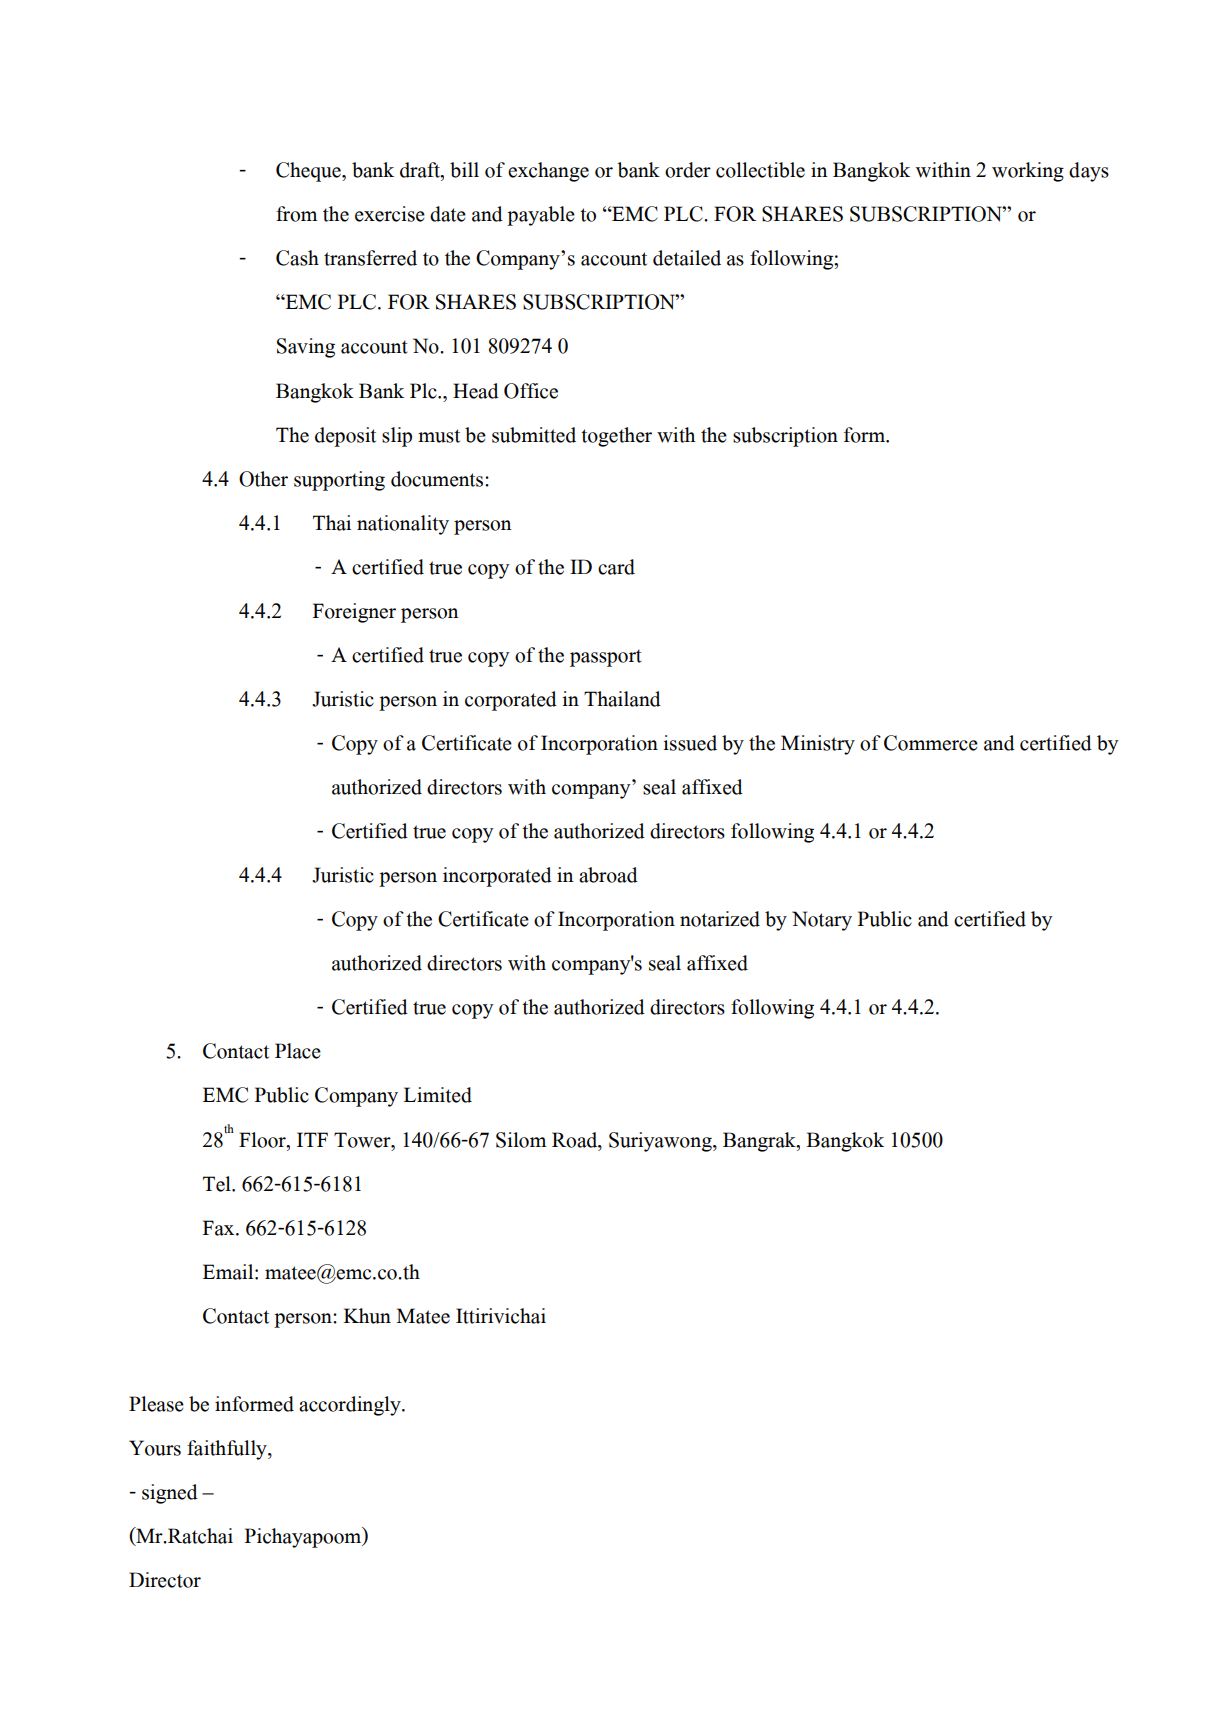 This screenshot has height=1716, width=1213. What do you see at coordinates (351, 1406) in the screenshot?
I see `accordingly` at bounding box center [351, 1406].
